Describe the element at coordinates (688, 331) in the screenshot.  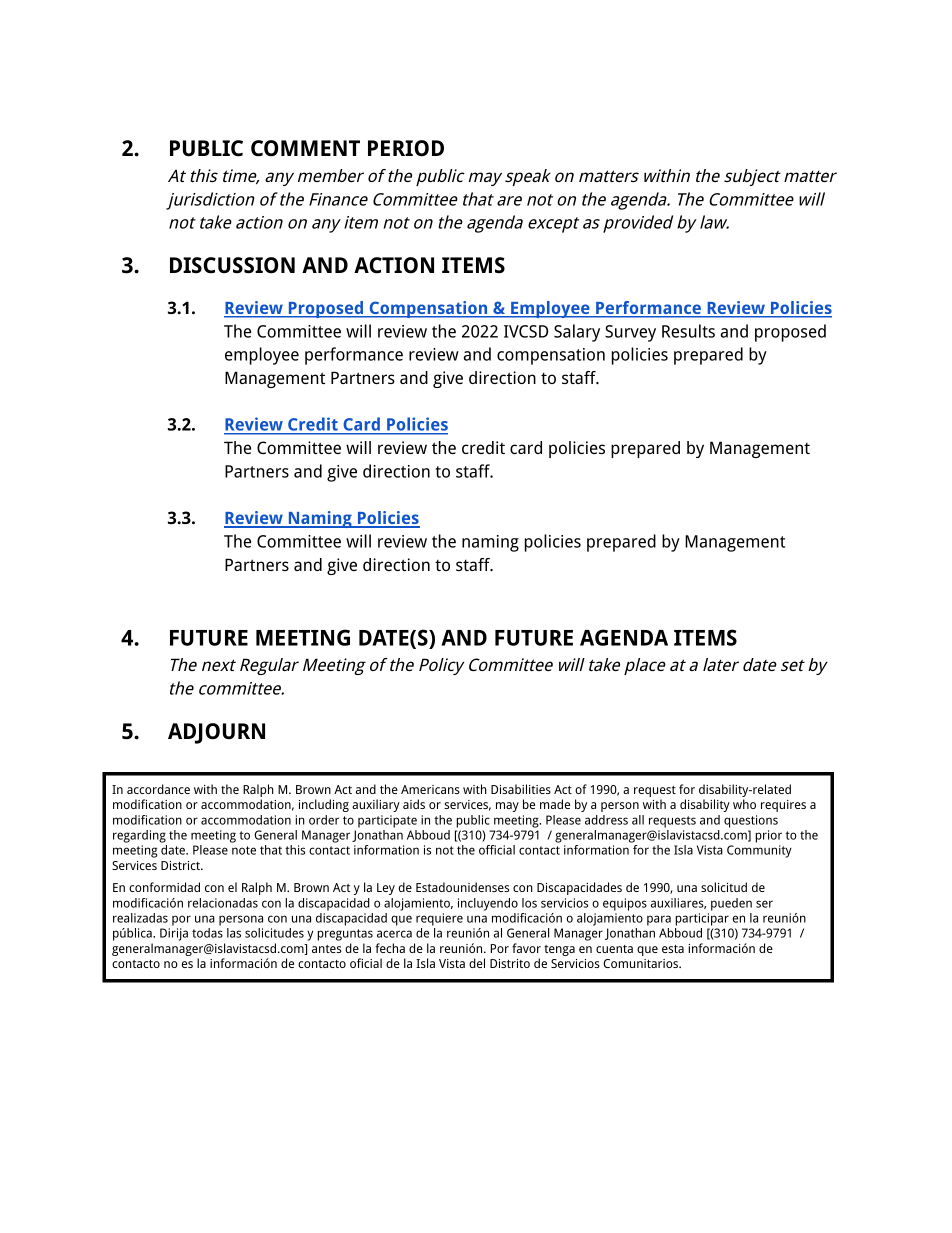
I see `Results` at that location.
